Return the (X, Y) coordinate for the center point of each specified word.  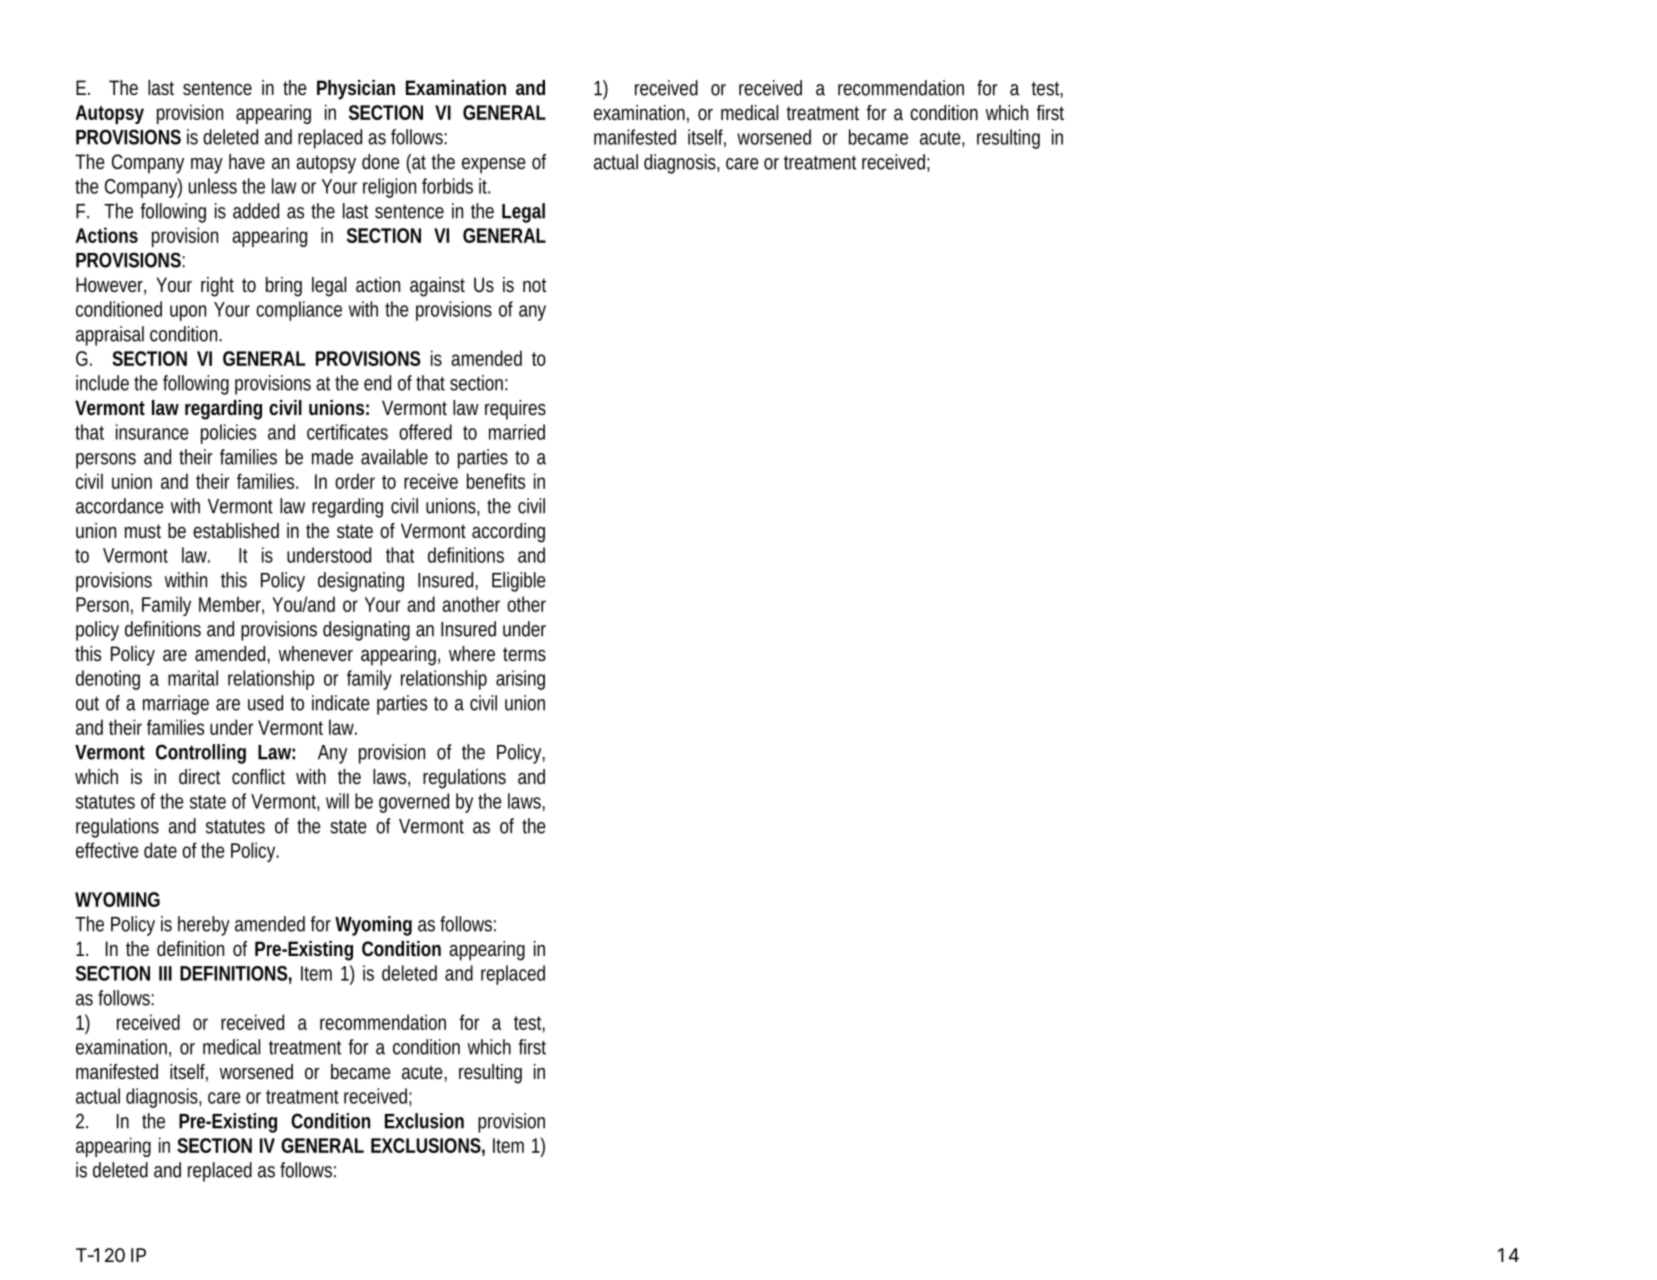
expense (494, 166)
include (102, 383)
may (207, 166)
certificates (347, 432)
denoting (108, 680)
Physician (356, 90)
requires (515, 410)
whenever (316, 653)
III (165, 973)
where (472, 653)
